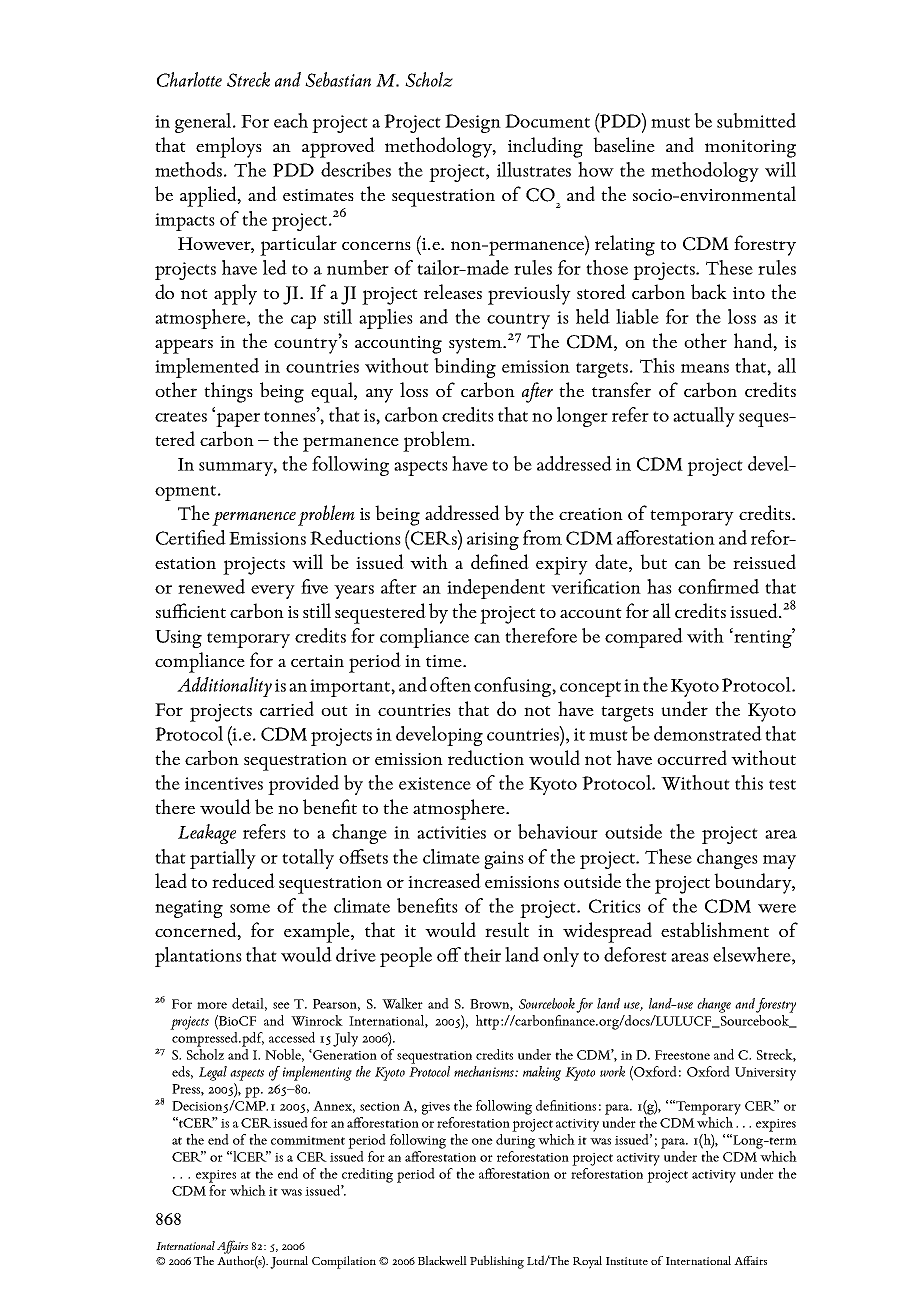 This screenshot has height=1316, width=914. What do you see at coordinates (224, 687) in the screenshot?
I see `Additionality` at bounding box center [224, 687].
